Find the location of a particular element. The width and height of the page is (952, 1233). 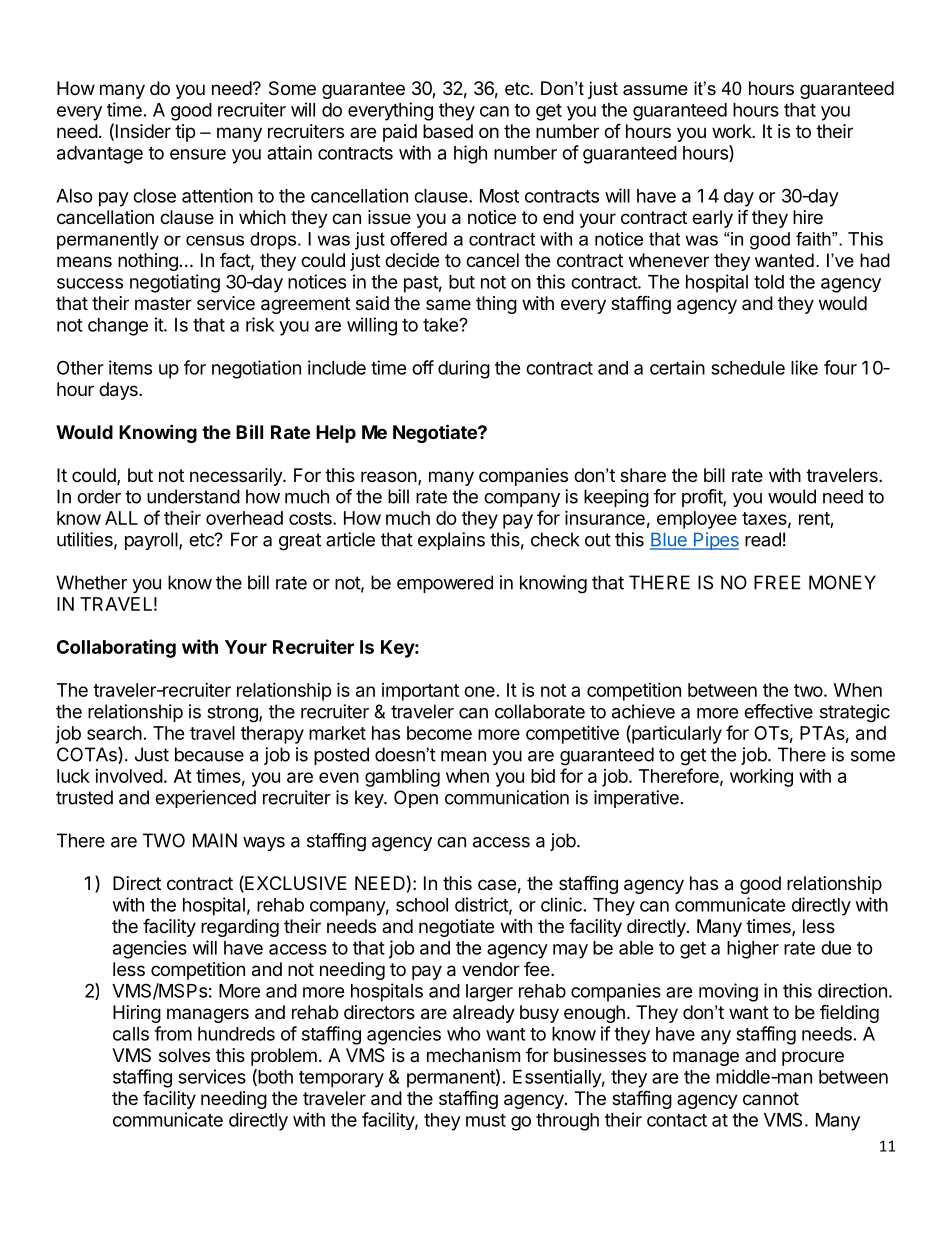

empowered is located at coordinates (445, 584).
